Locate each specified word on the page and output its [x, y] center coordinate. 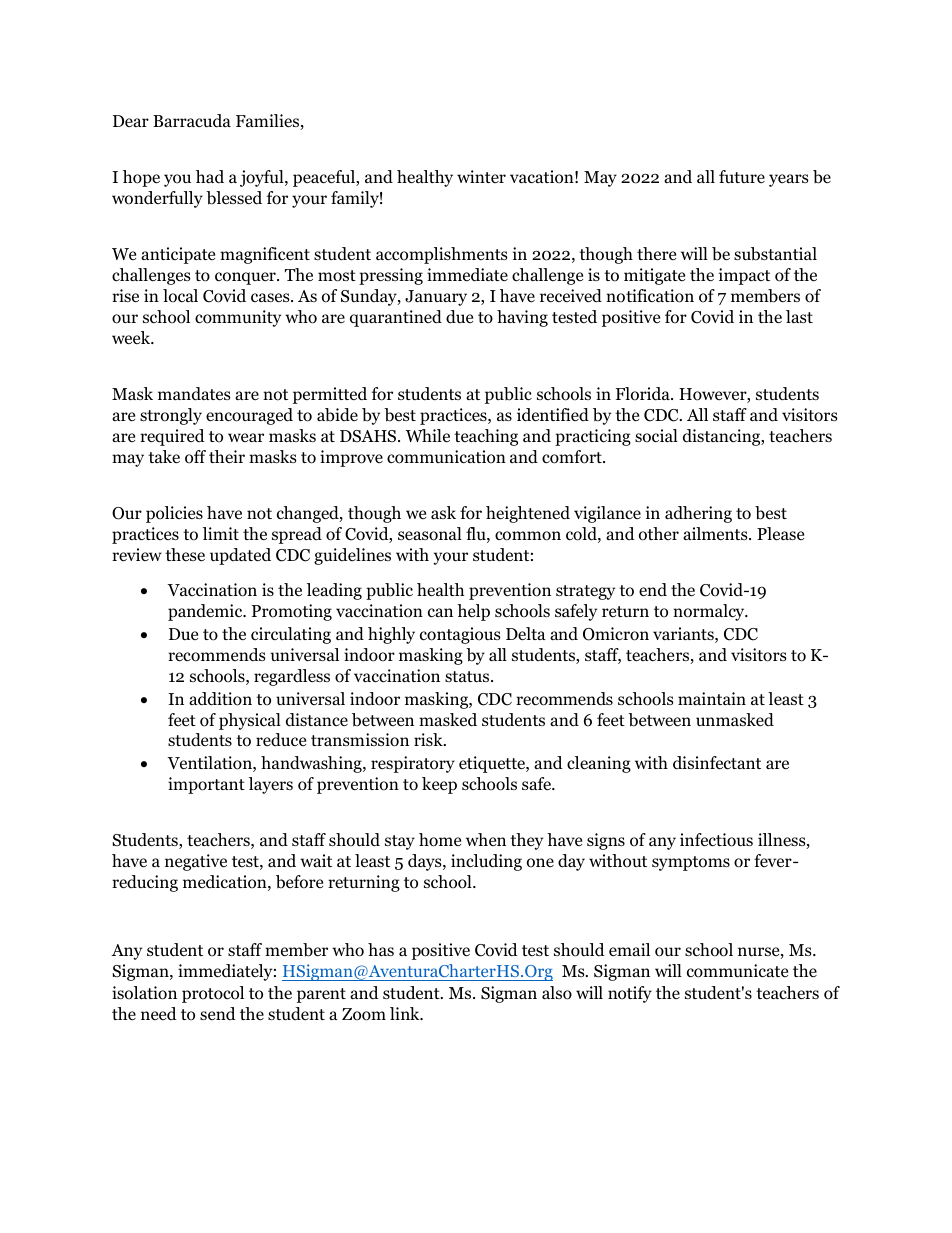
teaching [486, 437]
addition [220, 699]
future [742, 176]
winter [481, 176]
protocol [213, 994]
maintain [712, 698]
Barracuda [192, 121]
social [656, 436]
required [172, 437]
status [468, 676]
